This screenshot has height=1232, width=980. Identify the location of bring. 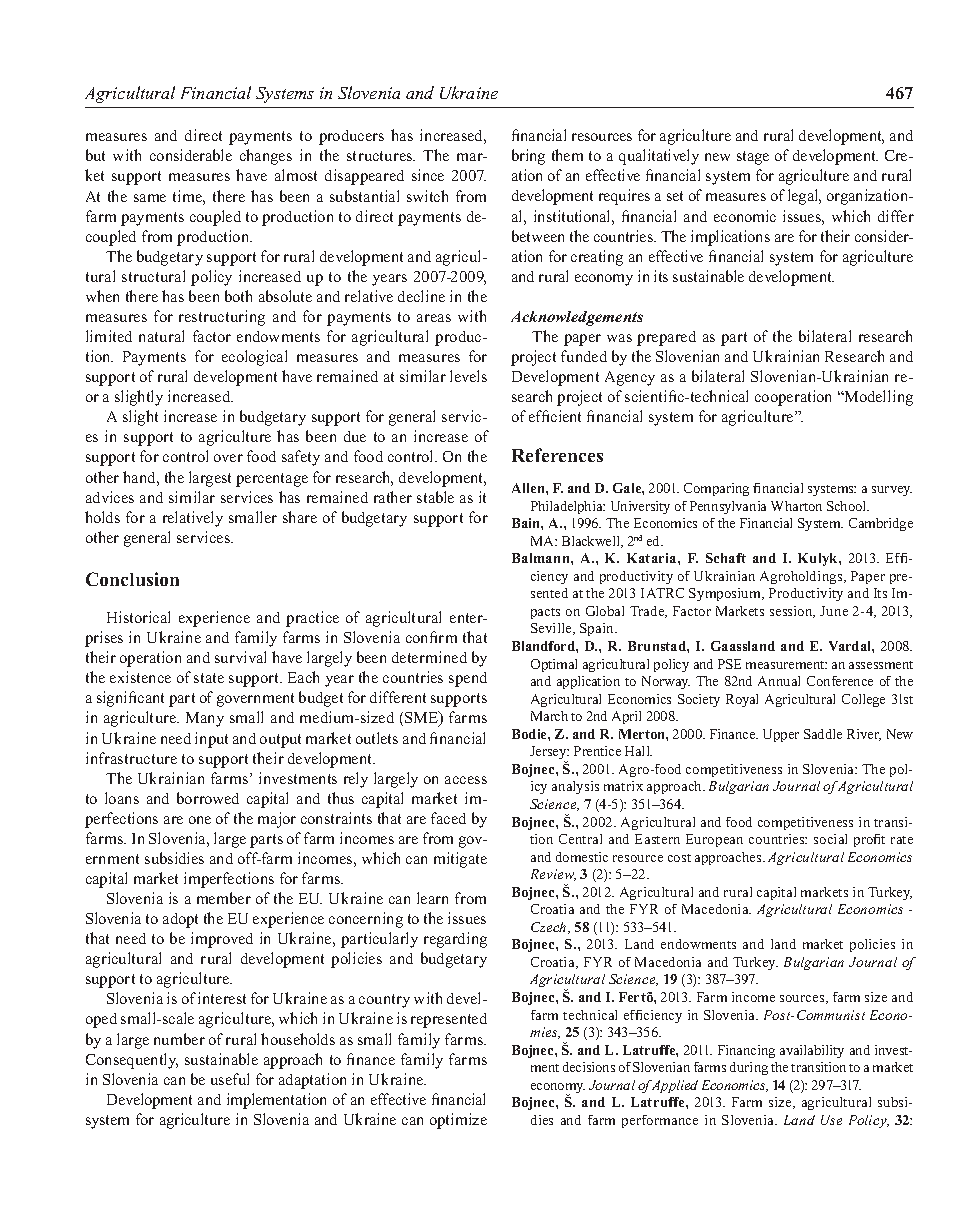
(528, 157).
